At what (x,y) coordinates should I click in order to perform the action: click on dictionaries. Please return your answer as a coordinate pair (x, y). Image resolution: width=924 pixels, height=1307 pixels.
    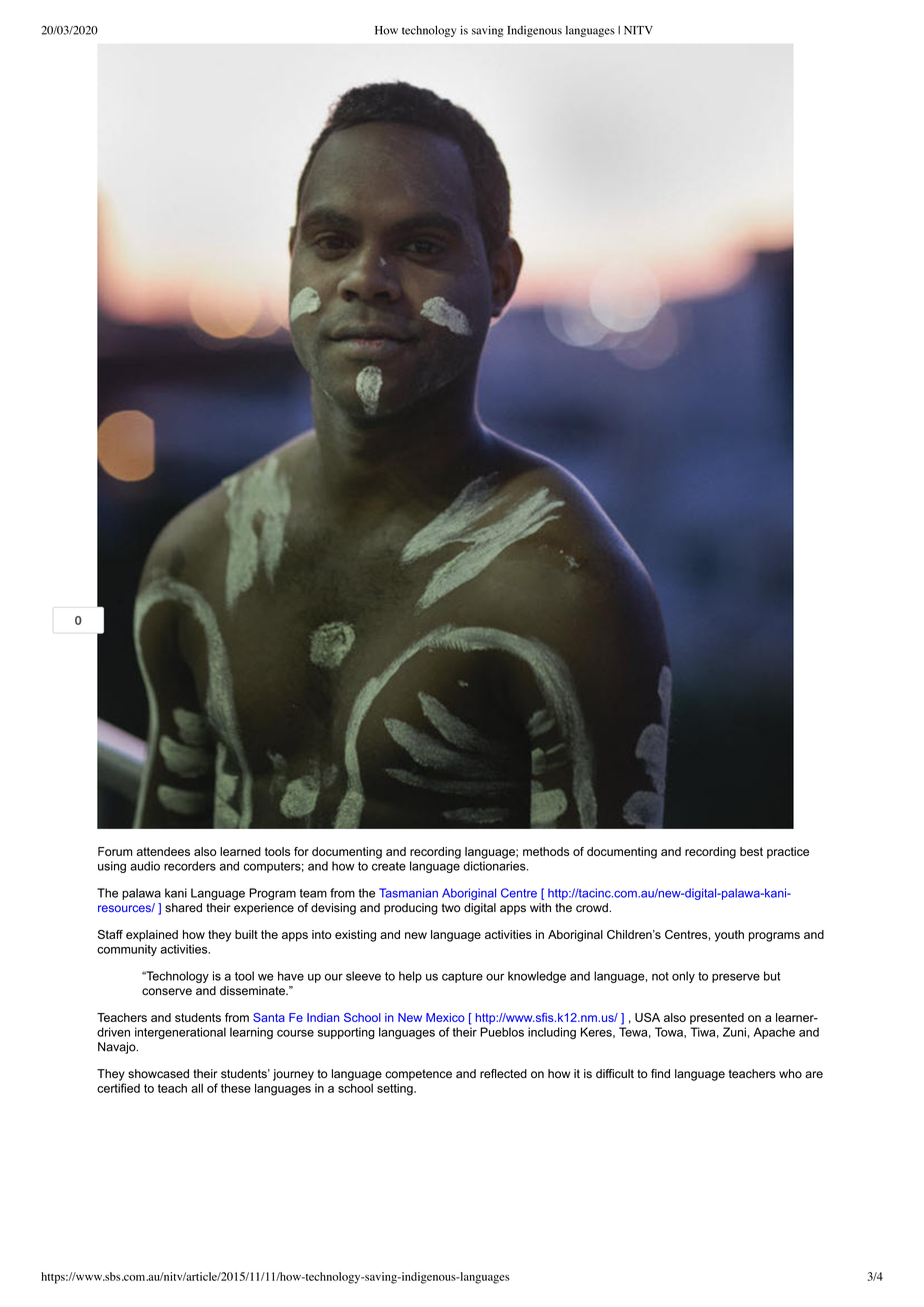
    Looking at the image, I should click on (495, 866).
